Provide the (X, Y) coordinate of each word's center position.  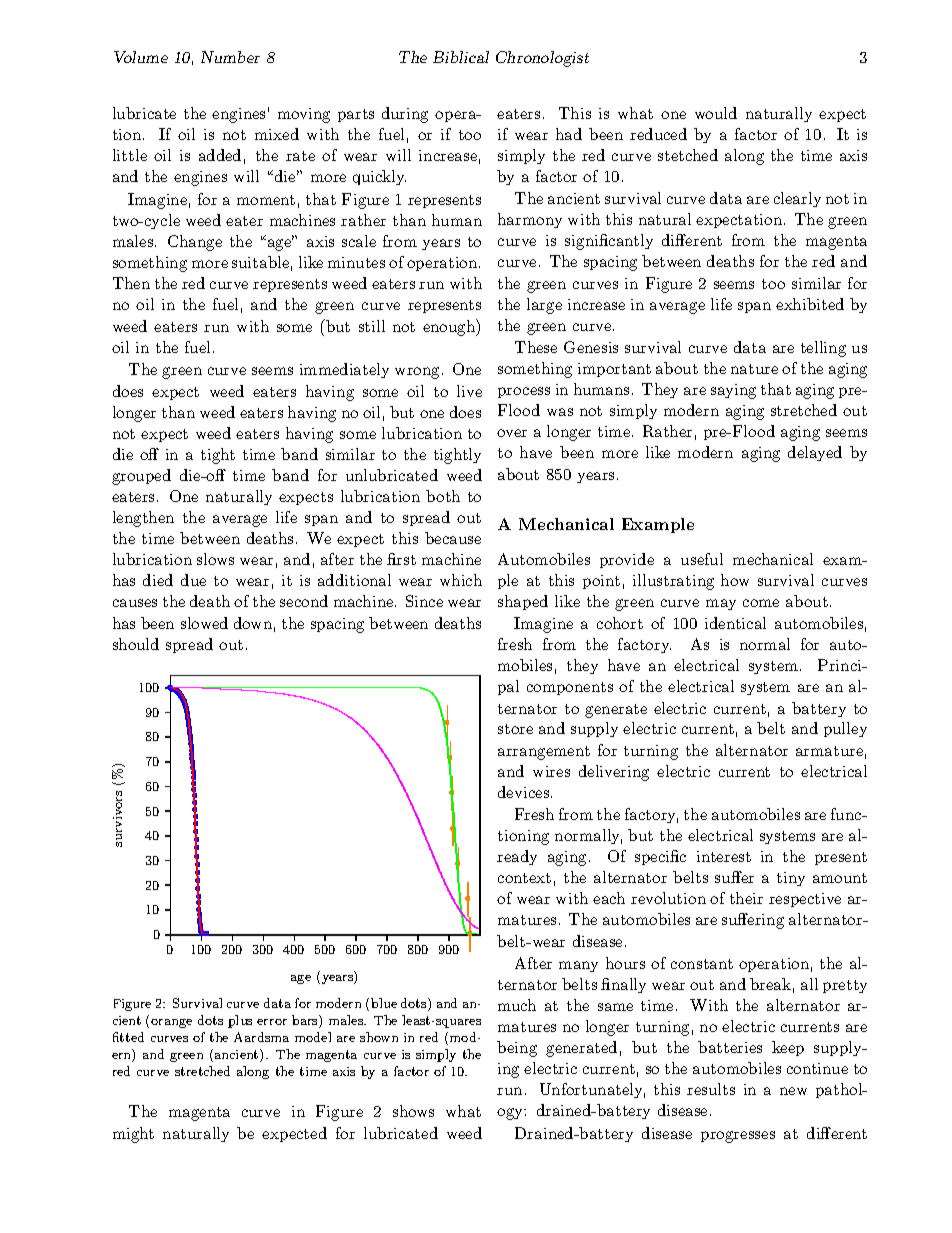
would (716, 113)
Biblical (461, 57)
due (193, 580)
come (761, 603)
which (461, 580)
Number (230, 57)
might (133, 1135)
